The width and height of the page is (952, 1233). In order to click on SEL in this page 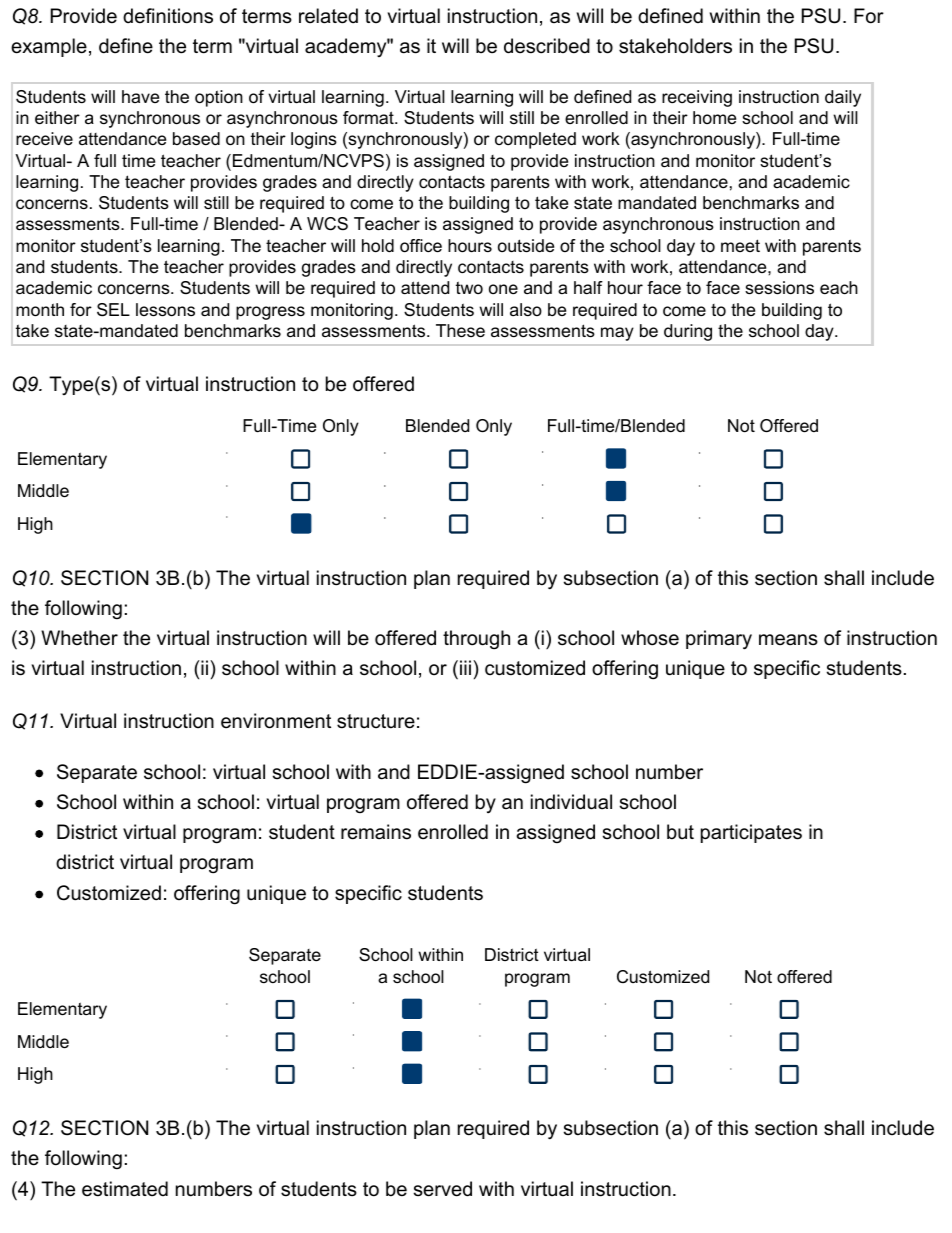, I will do `click(113, 310)`.
